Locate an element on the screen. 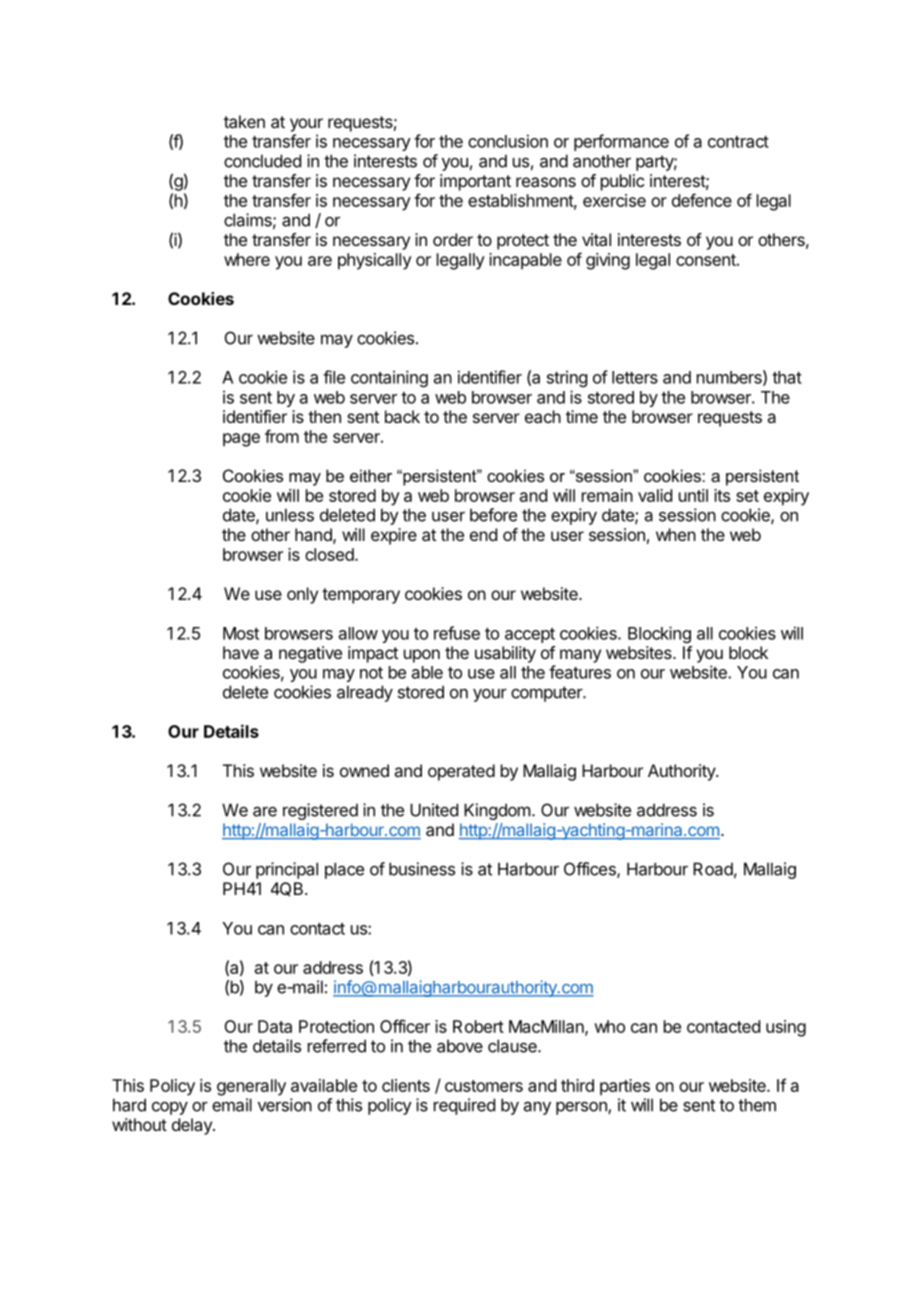 The width and height of the screenshot is (924, 1309). taken is located at coordinates (244, 121).
